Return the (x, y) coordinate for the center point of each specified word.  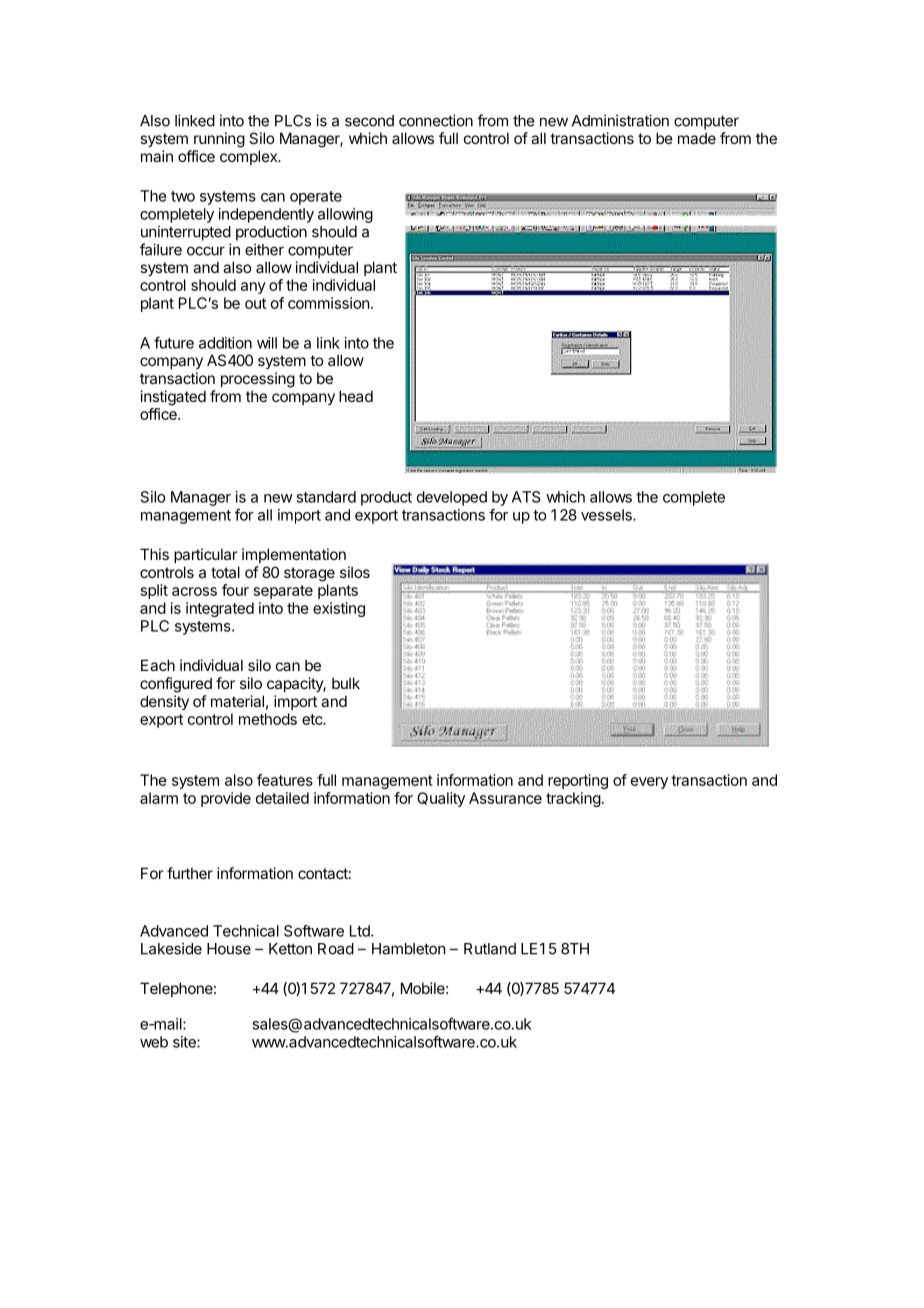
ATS (526, 497)
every (649, 783)
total (225, 572)
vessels (607, 515)
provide (226, 799)
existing (339, 609)
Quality (441, 799)
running (219, 140)
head (356, 396)
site (185, 1042)
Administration (620, 120)
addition (225, 343)
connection (436, 120)
